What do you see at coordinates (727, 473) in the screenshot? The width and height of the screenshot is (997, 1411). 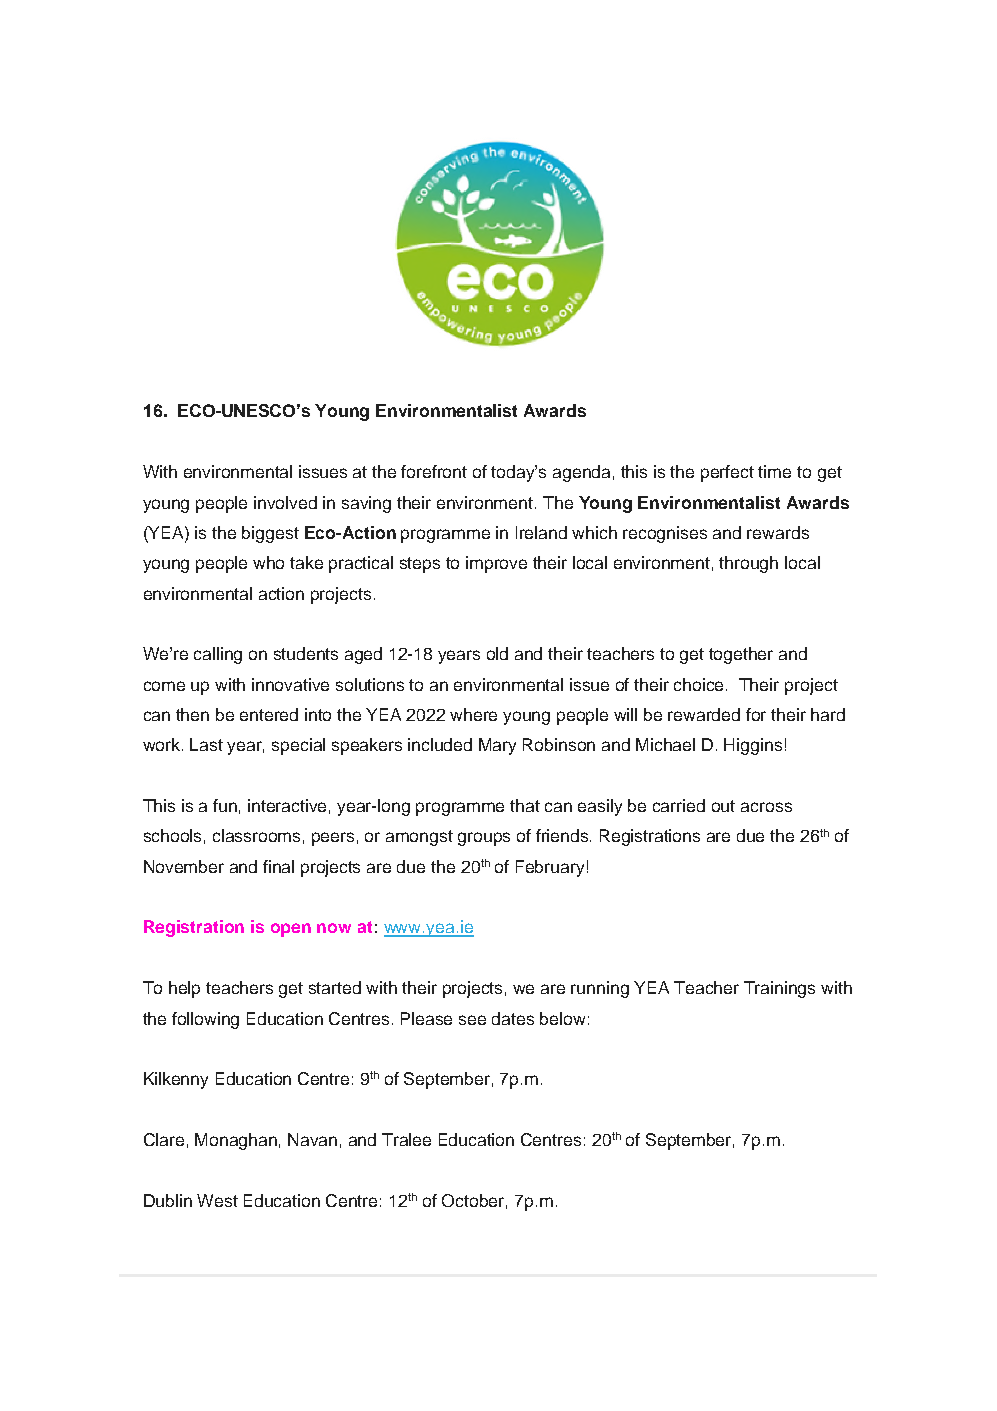 I see `perfect` at bounding box center [727, 473].
